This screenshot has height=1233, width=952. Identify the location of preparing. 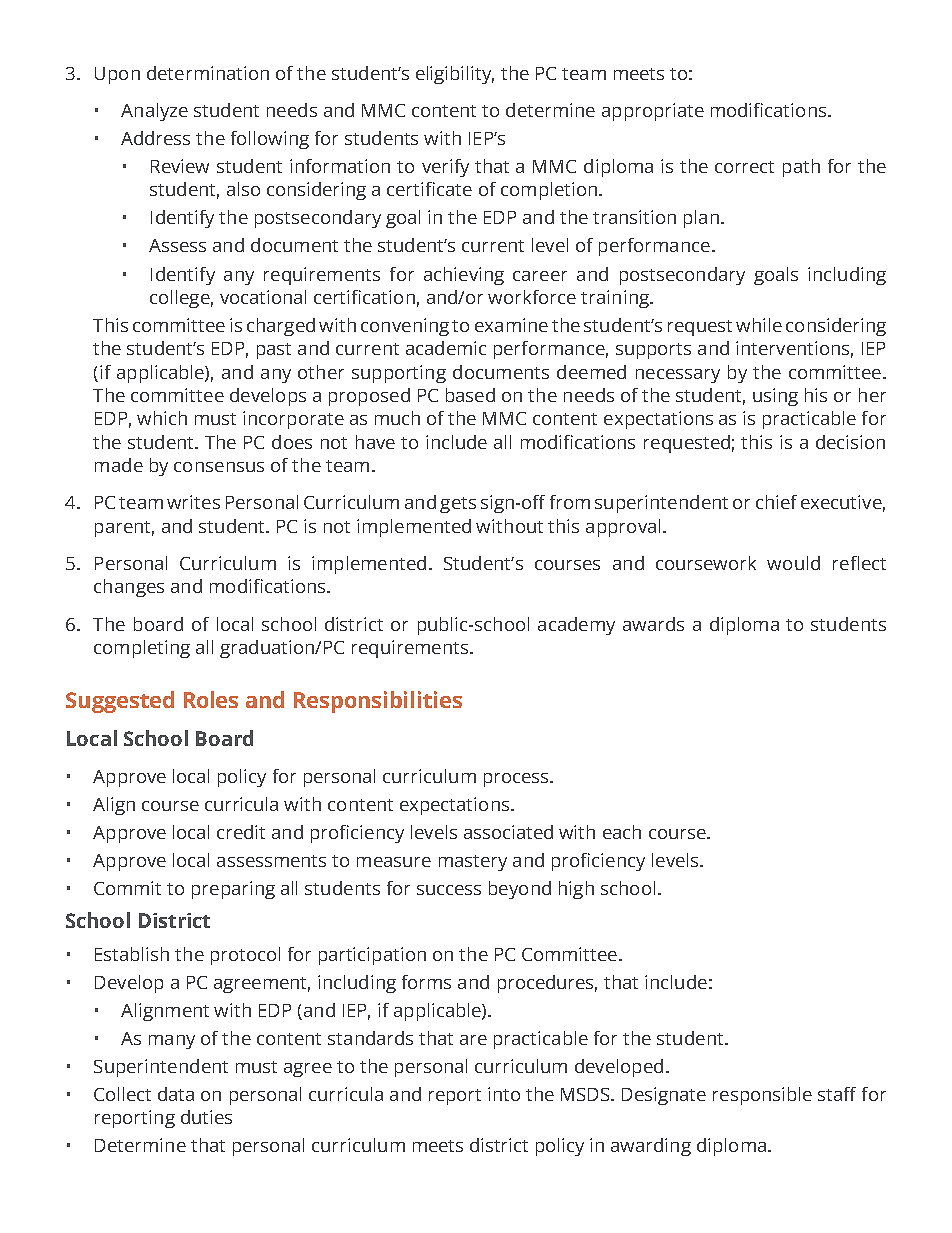
(233, 890).
